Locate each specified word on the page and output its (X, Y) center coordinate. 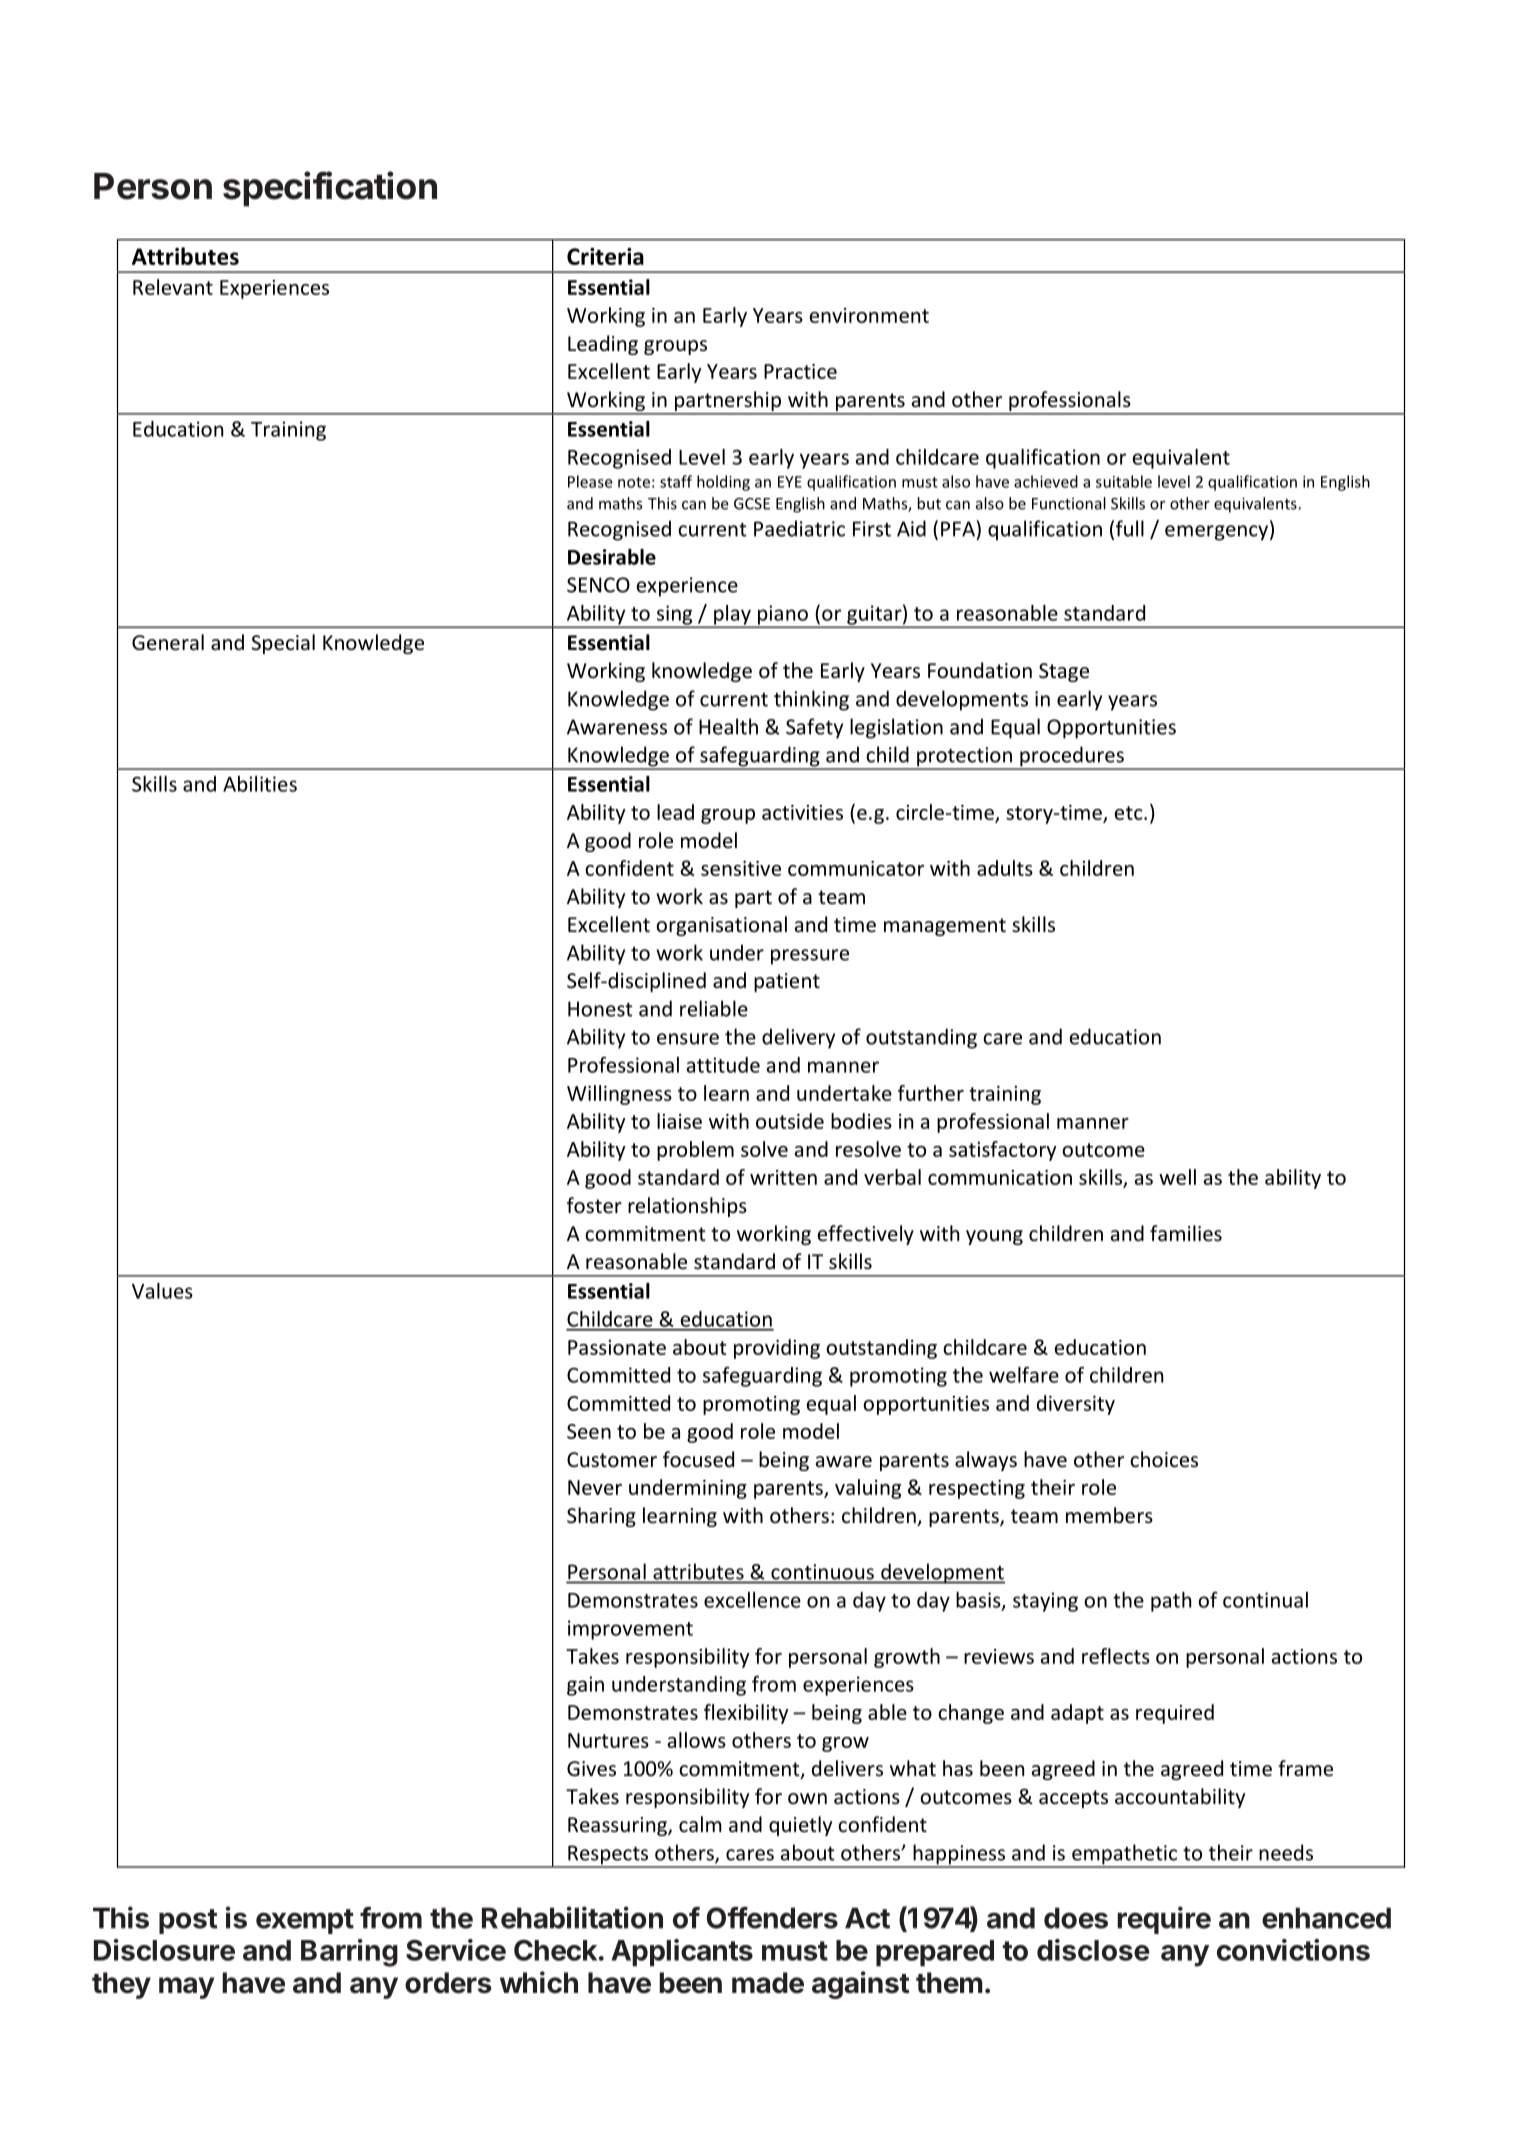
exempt (305, 1921)
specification (330, 189)
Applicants (682, 1953)
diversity (1076, 1405)
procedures (1072, 757)
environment (869, 315)
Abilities (260, 784)
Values (162, 1291)
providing (777, 1349)
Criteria (605, 256)
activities (802, 812)
